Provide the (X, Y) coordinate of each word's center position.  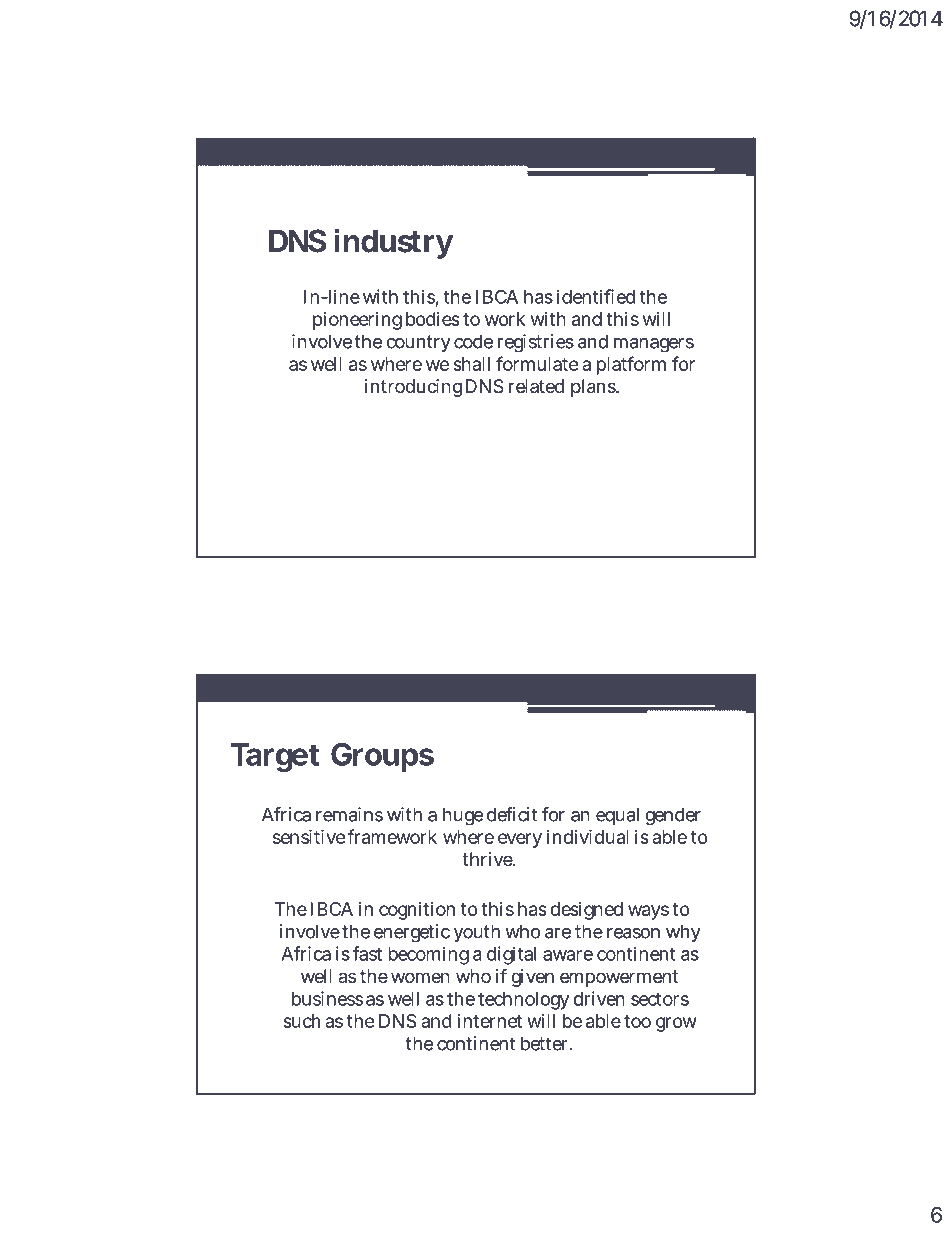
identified (596, 296)
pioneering (357, 321)
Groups (382, 757)
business (327, 998)
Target (274, 757)
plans (594, 388)
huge (463, 816)
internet (489, 1021)
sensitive (309, 836)
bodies (433, 319)
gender (673, 816)
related (536, 386)
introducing (413, 388)
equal (617, 816)
